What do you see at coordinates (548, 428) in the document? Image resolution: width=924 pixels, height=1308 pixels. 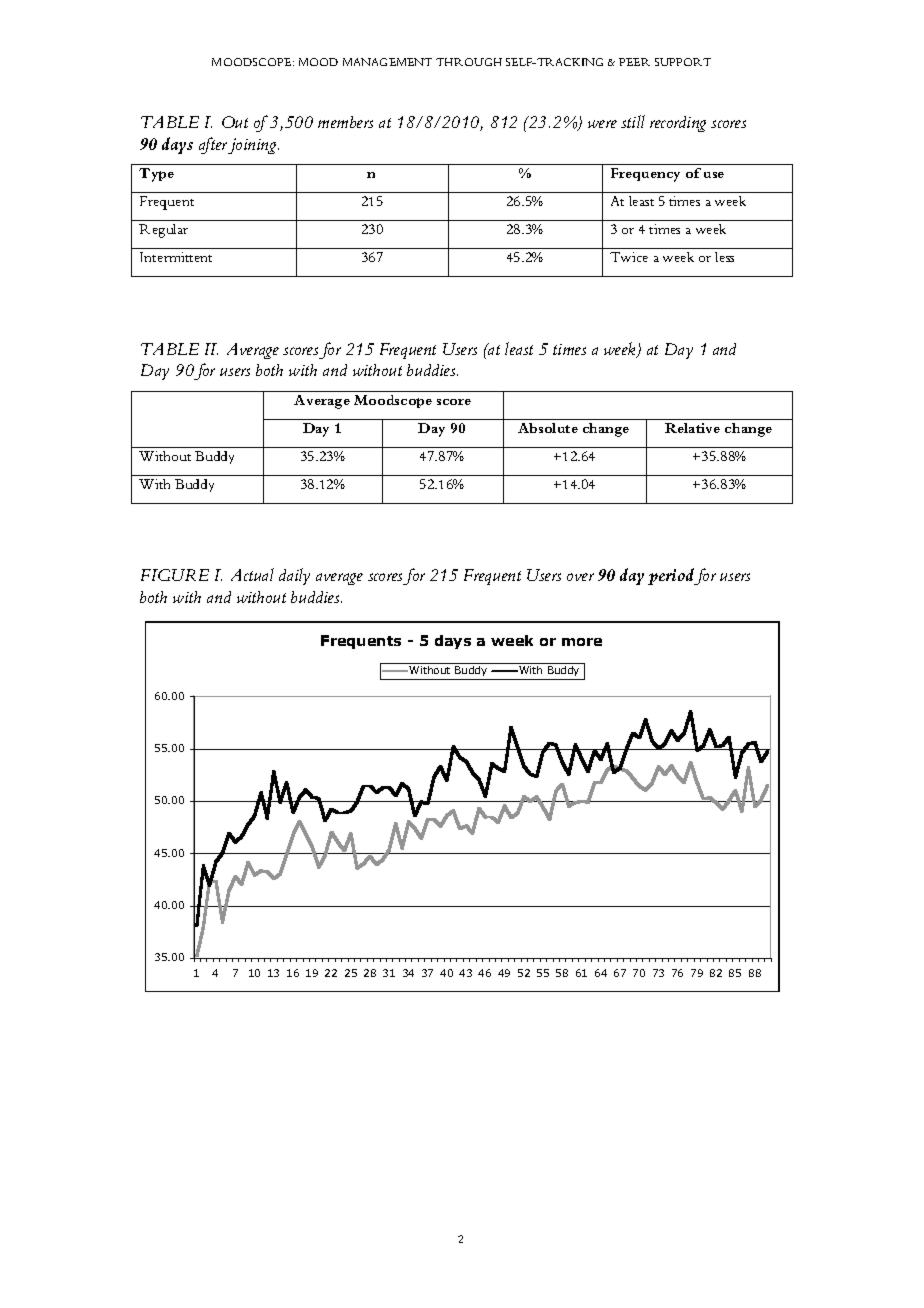 I see `Absolute` at bounding box center [548, 428].
